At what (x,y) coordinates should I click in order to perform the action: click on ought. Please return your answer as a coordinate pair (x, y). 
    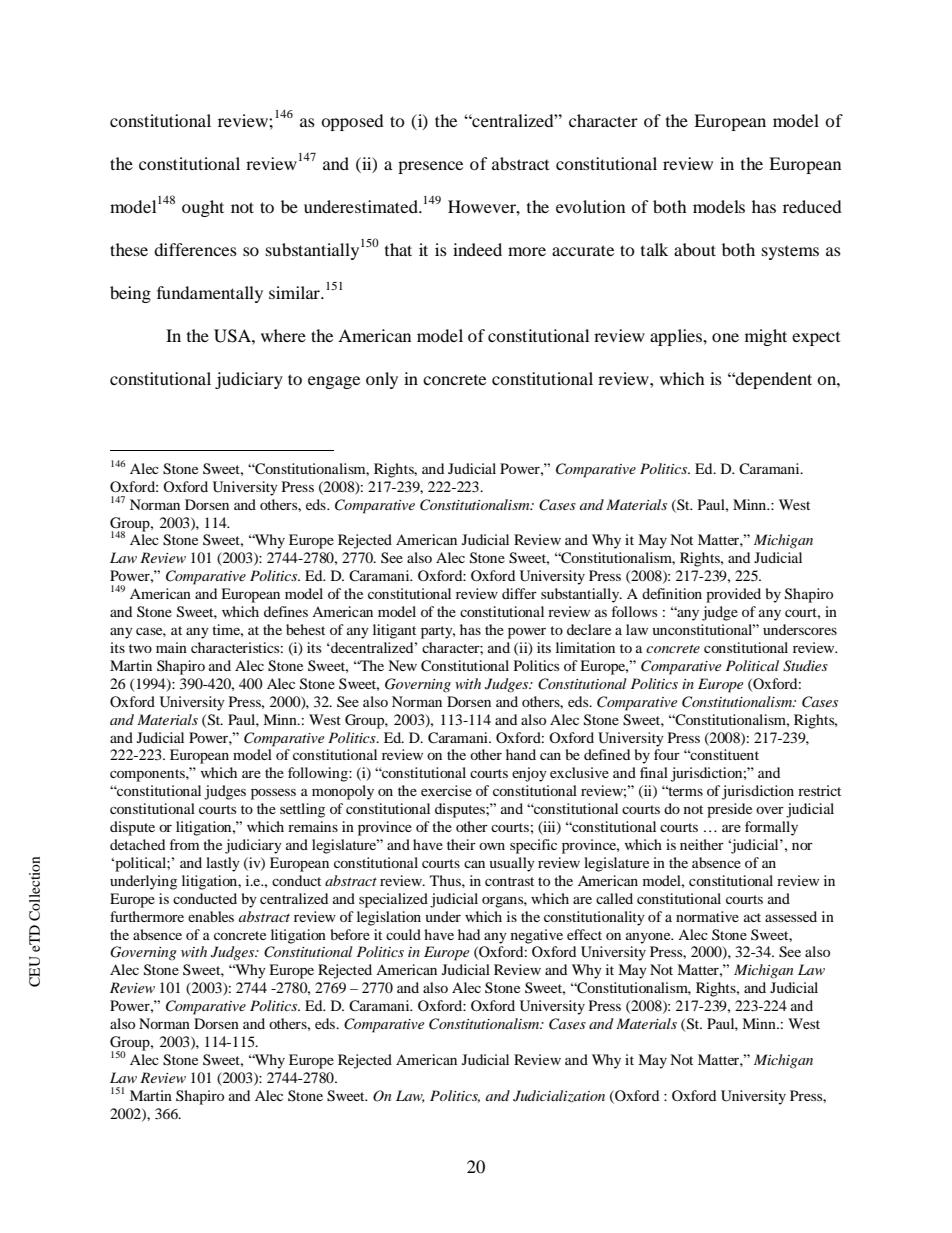
    Looking at the image, I should click on (203, 208).
